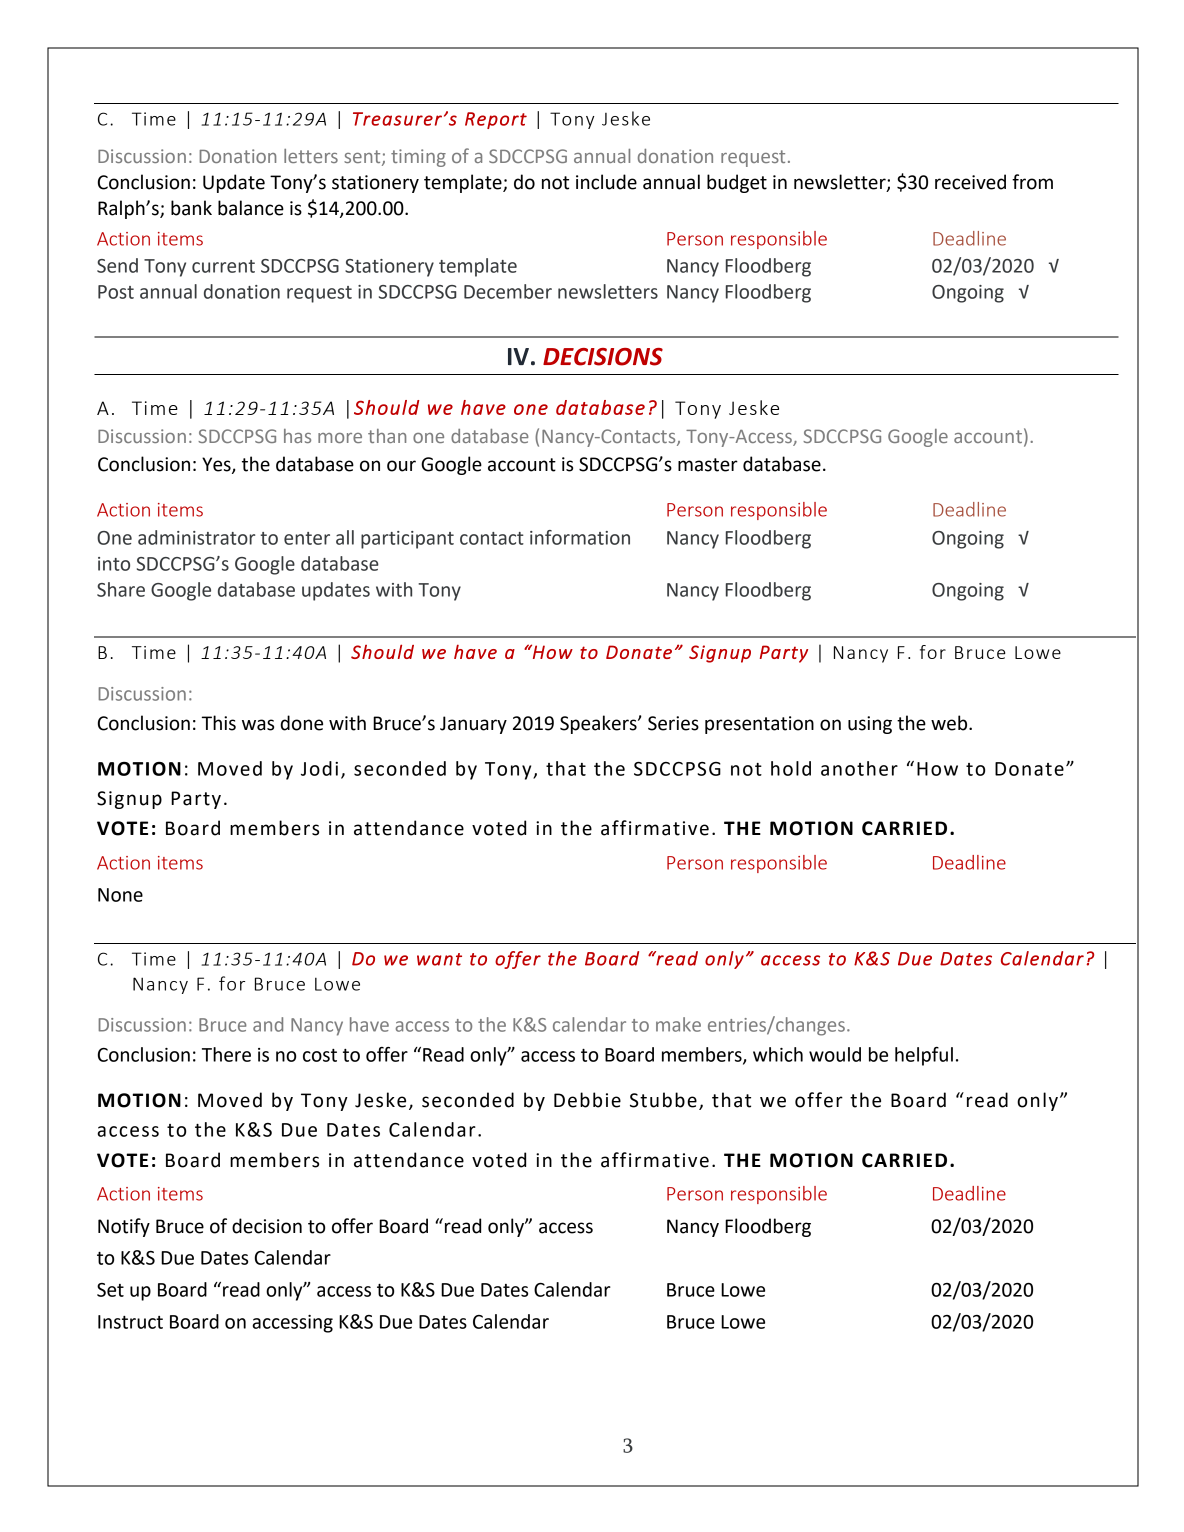 The width and height of the screenshot is (1184, 1532). I want to click on received, so click(970, 182).
